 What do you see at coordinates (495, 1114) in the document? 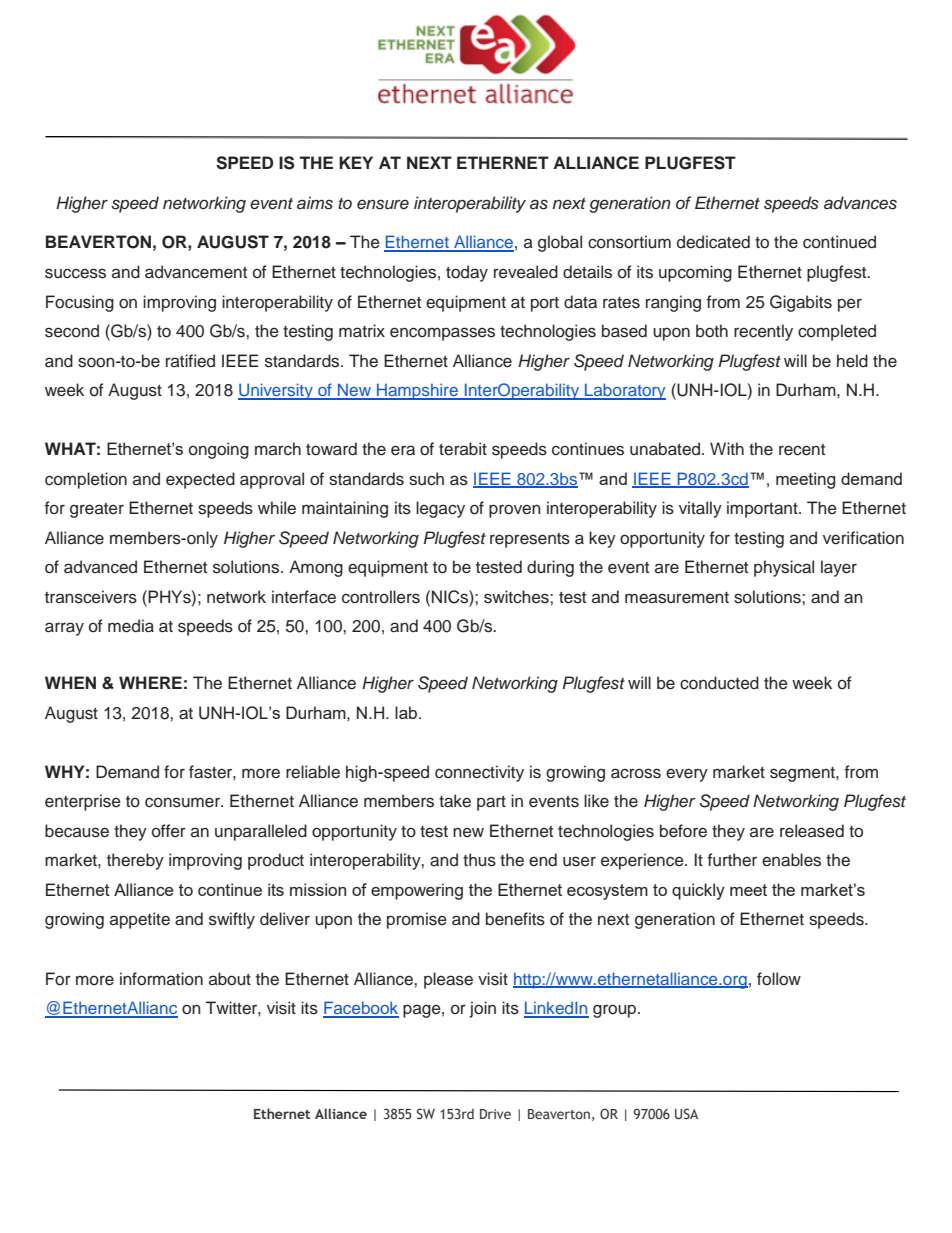
I see `Drive` at bounding box center [495, 1114].
